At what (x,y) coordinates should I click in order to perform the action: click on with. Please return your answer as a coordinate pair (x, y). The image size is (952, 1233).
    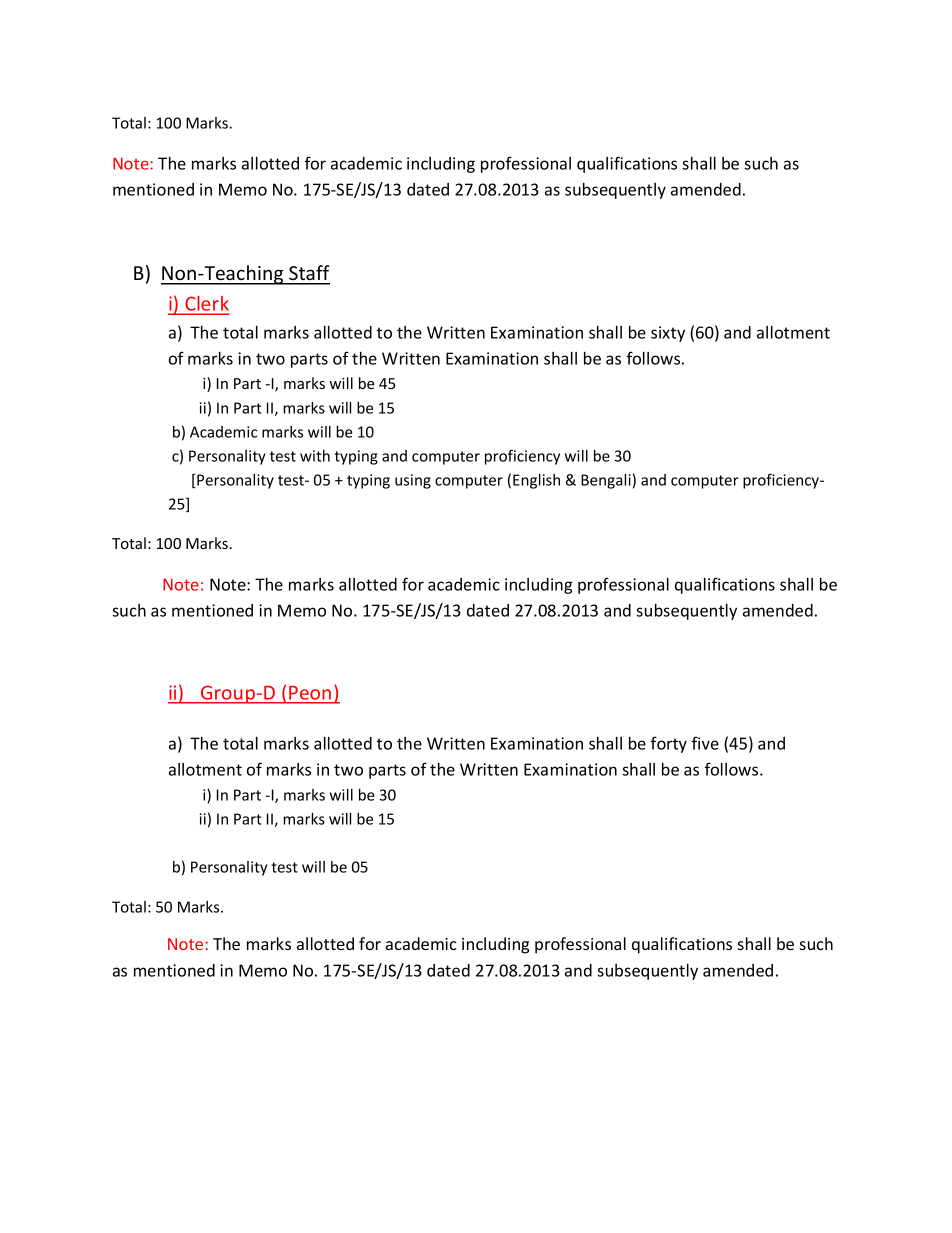
    Looking at the image, I should click on (315, 456).
